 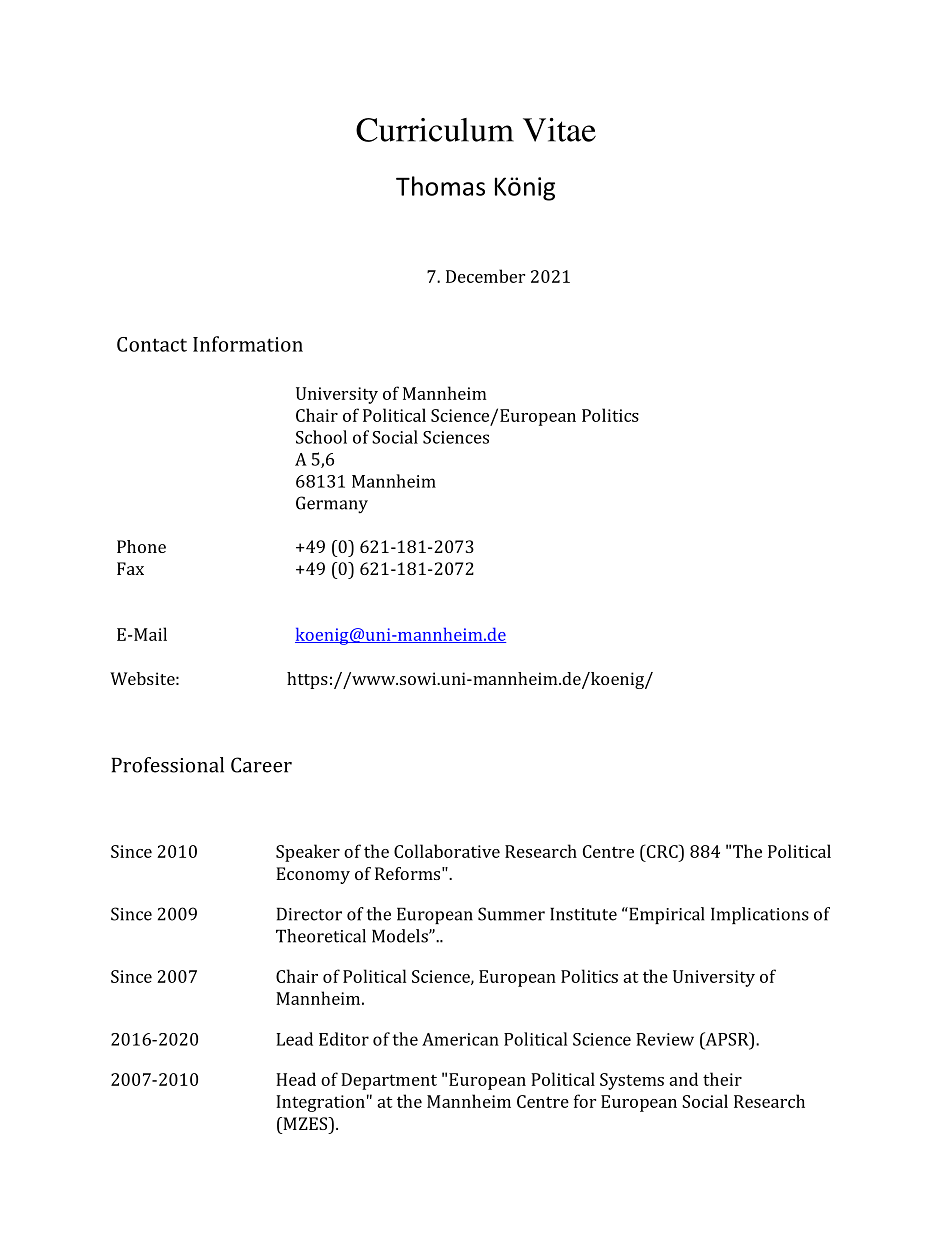 What do you see at coordinates (460, 1039) in the screenshot?
I see `American` at bounding box center [460, 1039].
